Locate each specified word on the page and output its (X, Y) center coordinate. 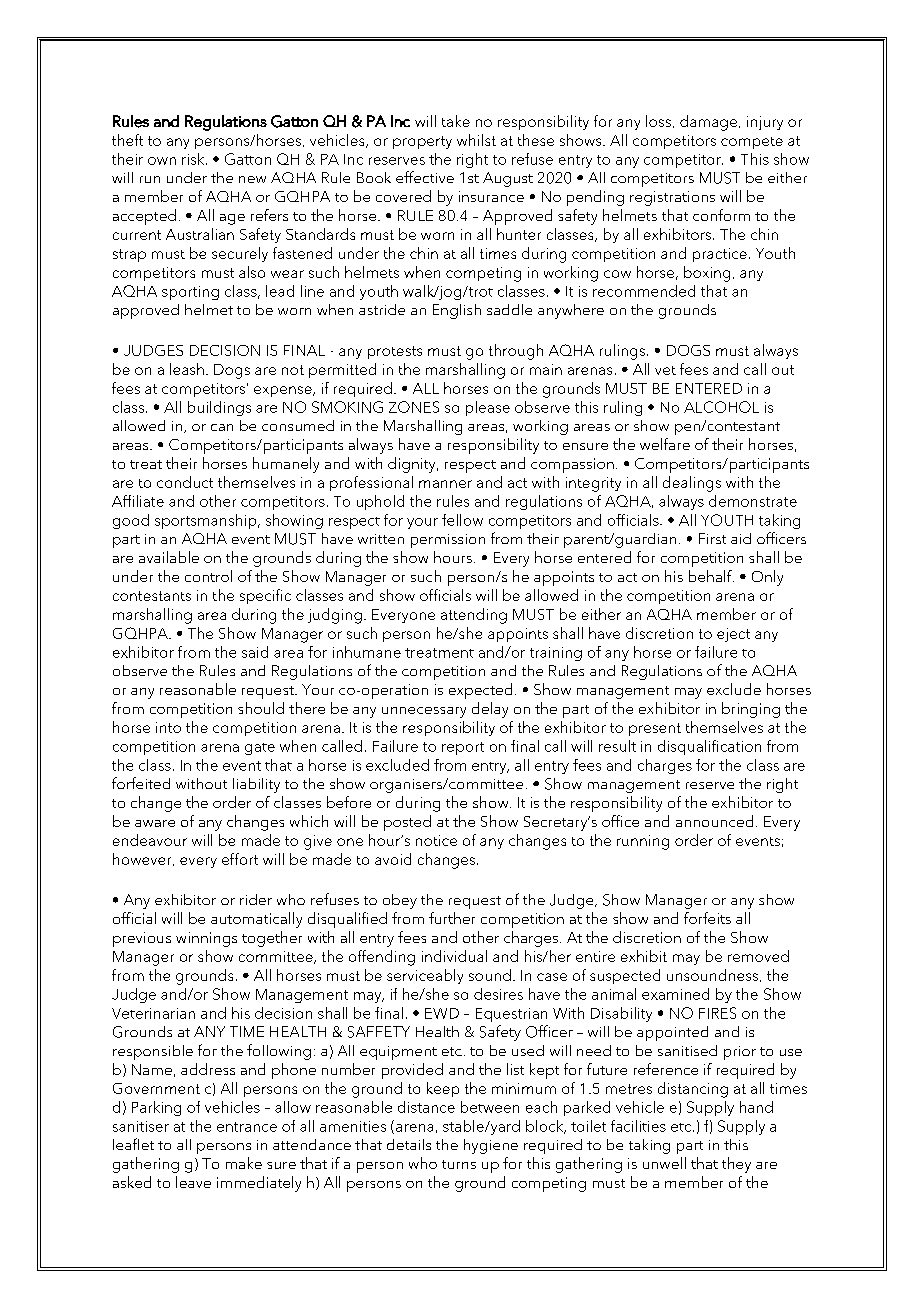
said (255, 652)
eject (733, 635)
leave (193, 1182)
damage (708, 123)
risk (194, 159)
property (422, 142)
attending (474, 616)
